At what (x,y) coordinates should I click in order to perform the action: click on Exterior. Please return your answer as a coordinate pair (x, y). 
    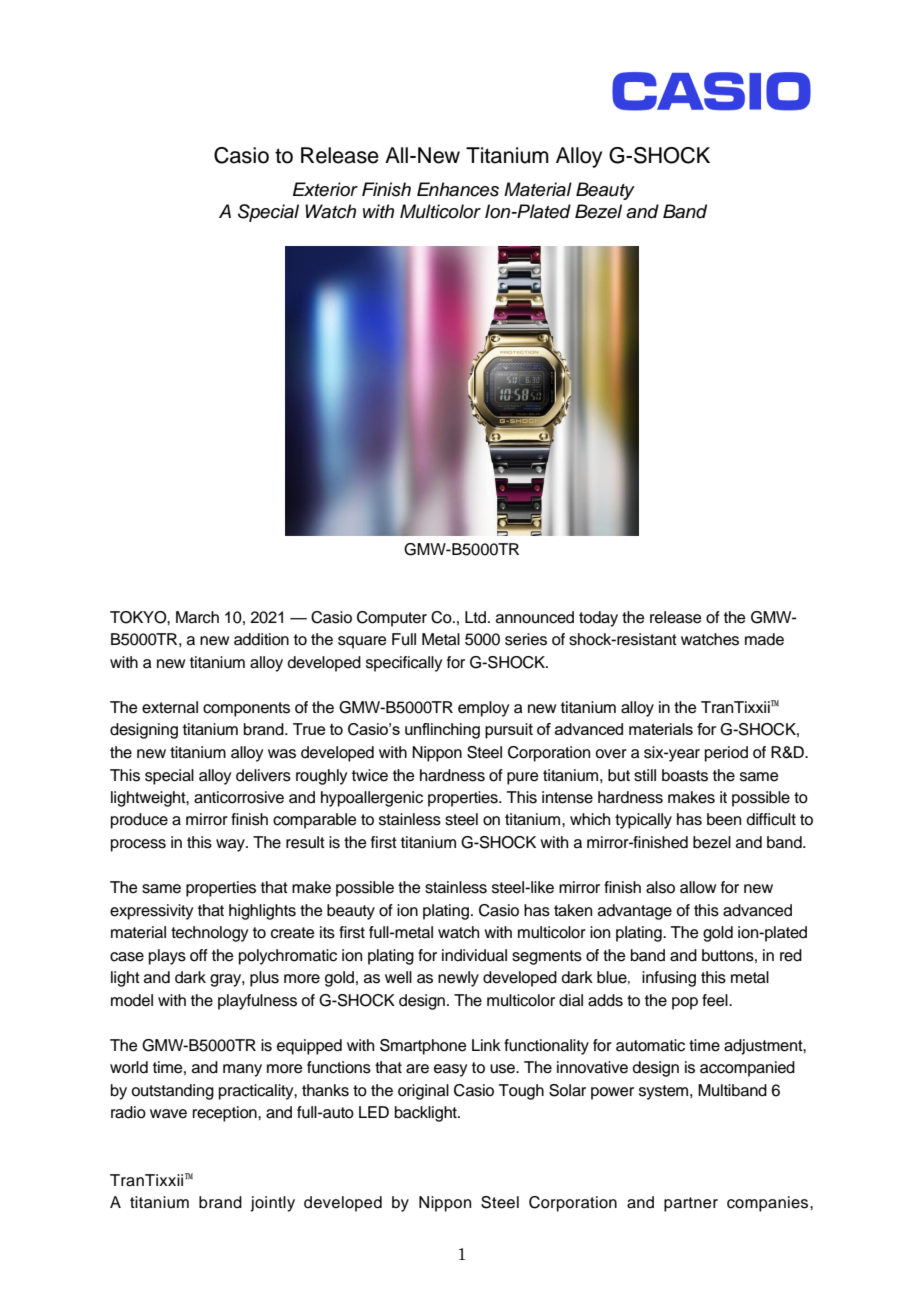
    Looking at the image, I should click on (325, 189).
